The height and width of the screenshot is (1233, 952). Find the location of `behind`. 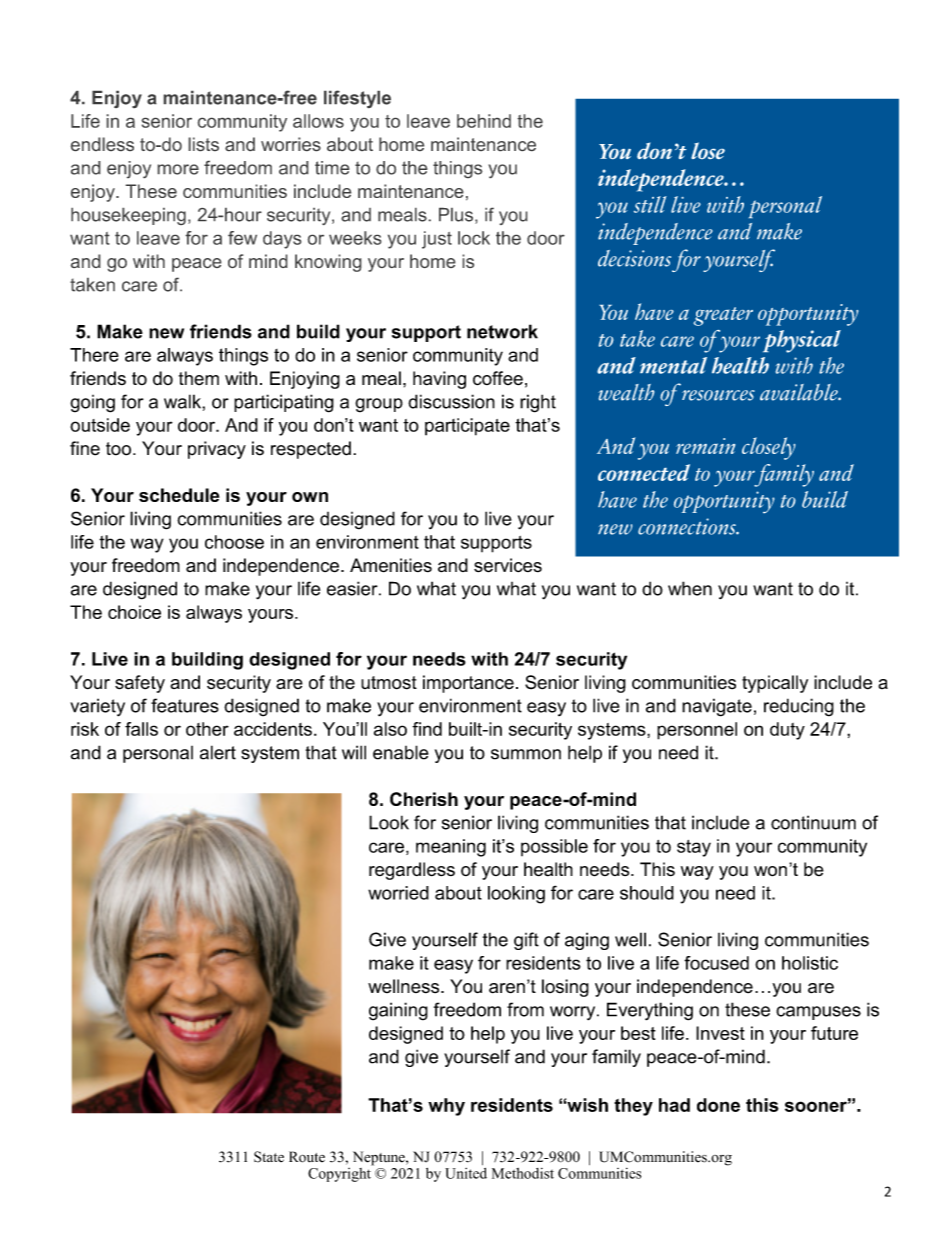

behind is located at coordinates (484, 121).
